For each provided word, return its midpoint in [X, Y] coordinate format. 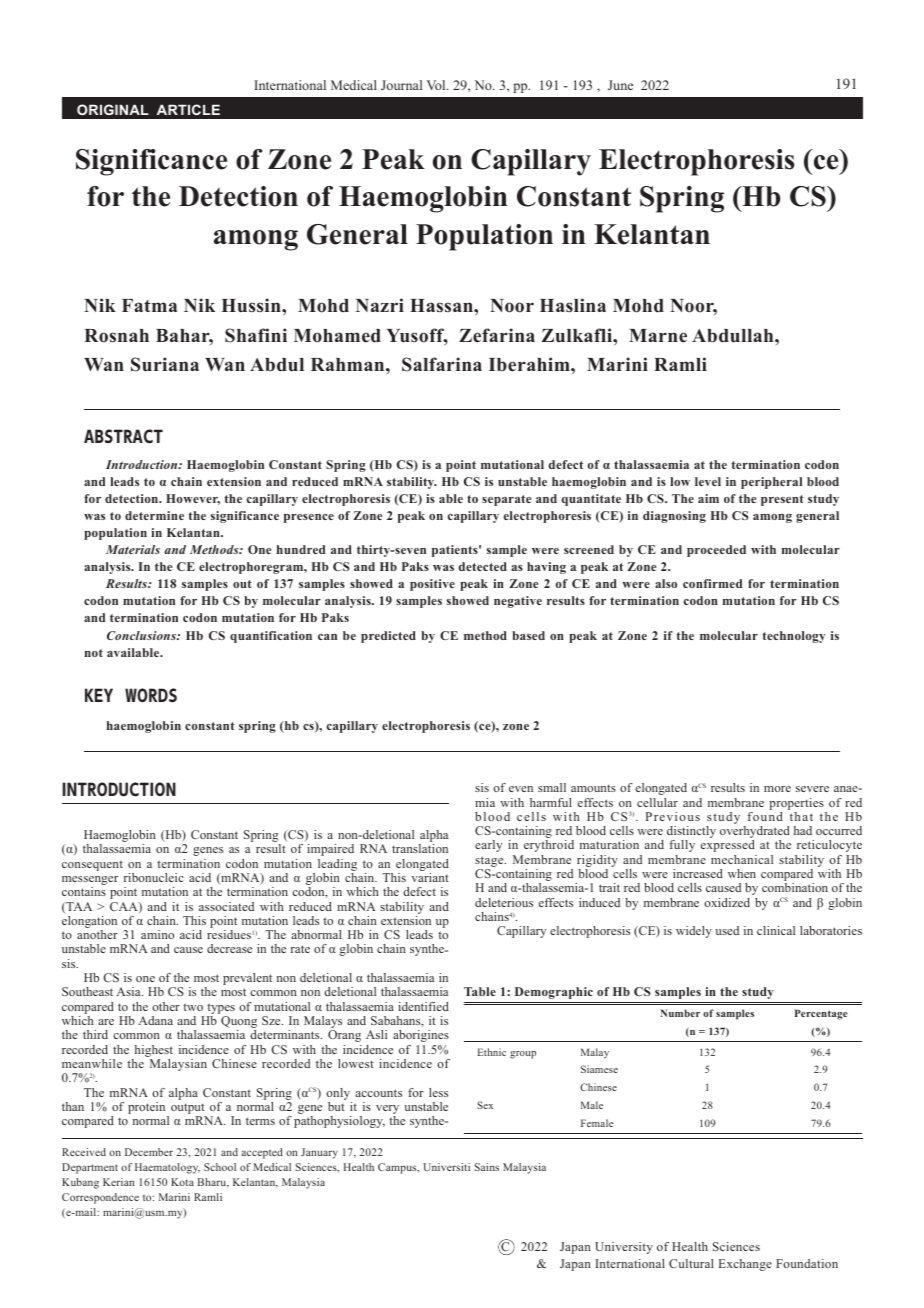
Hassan [442, 306]
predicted [388, 637]
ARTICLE [188, 109]
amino [157, 934]
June [620, 85]
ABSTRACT [123, 436]
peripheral [771, 483]
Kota [182, 1182]
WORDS [151, 695]
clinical [776, 930]
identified [423, 1006]
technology [794, 637]
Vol [437, 85]
